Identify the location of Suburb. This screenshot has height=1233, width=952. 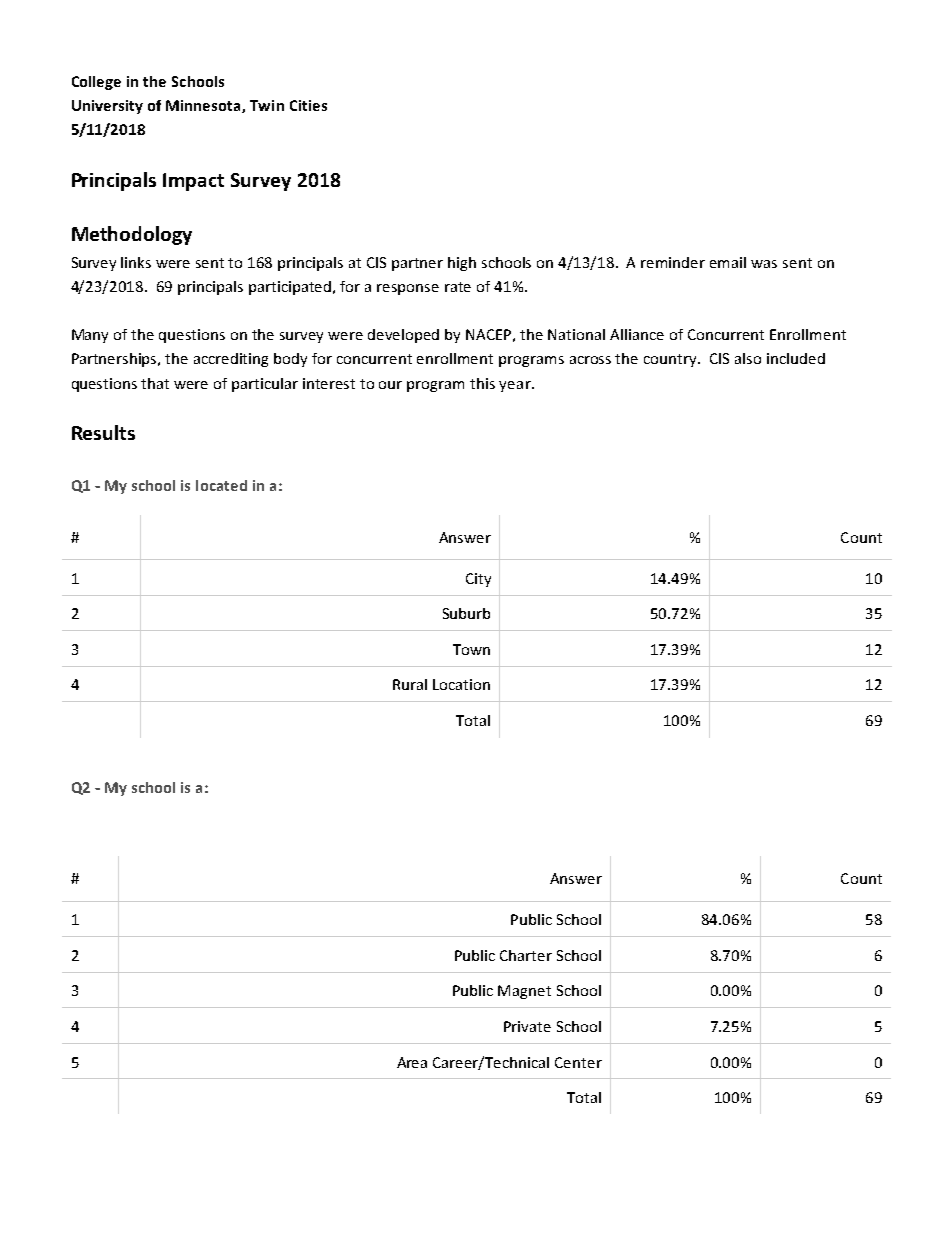
(466, 613).
